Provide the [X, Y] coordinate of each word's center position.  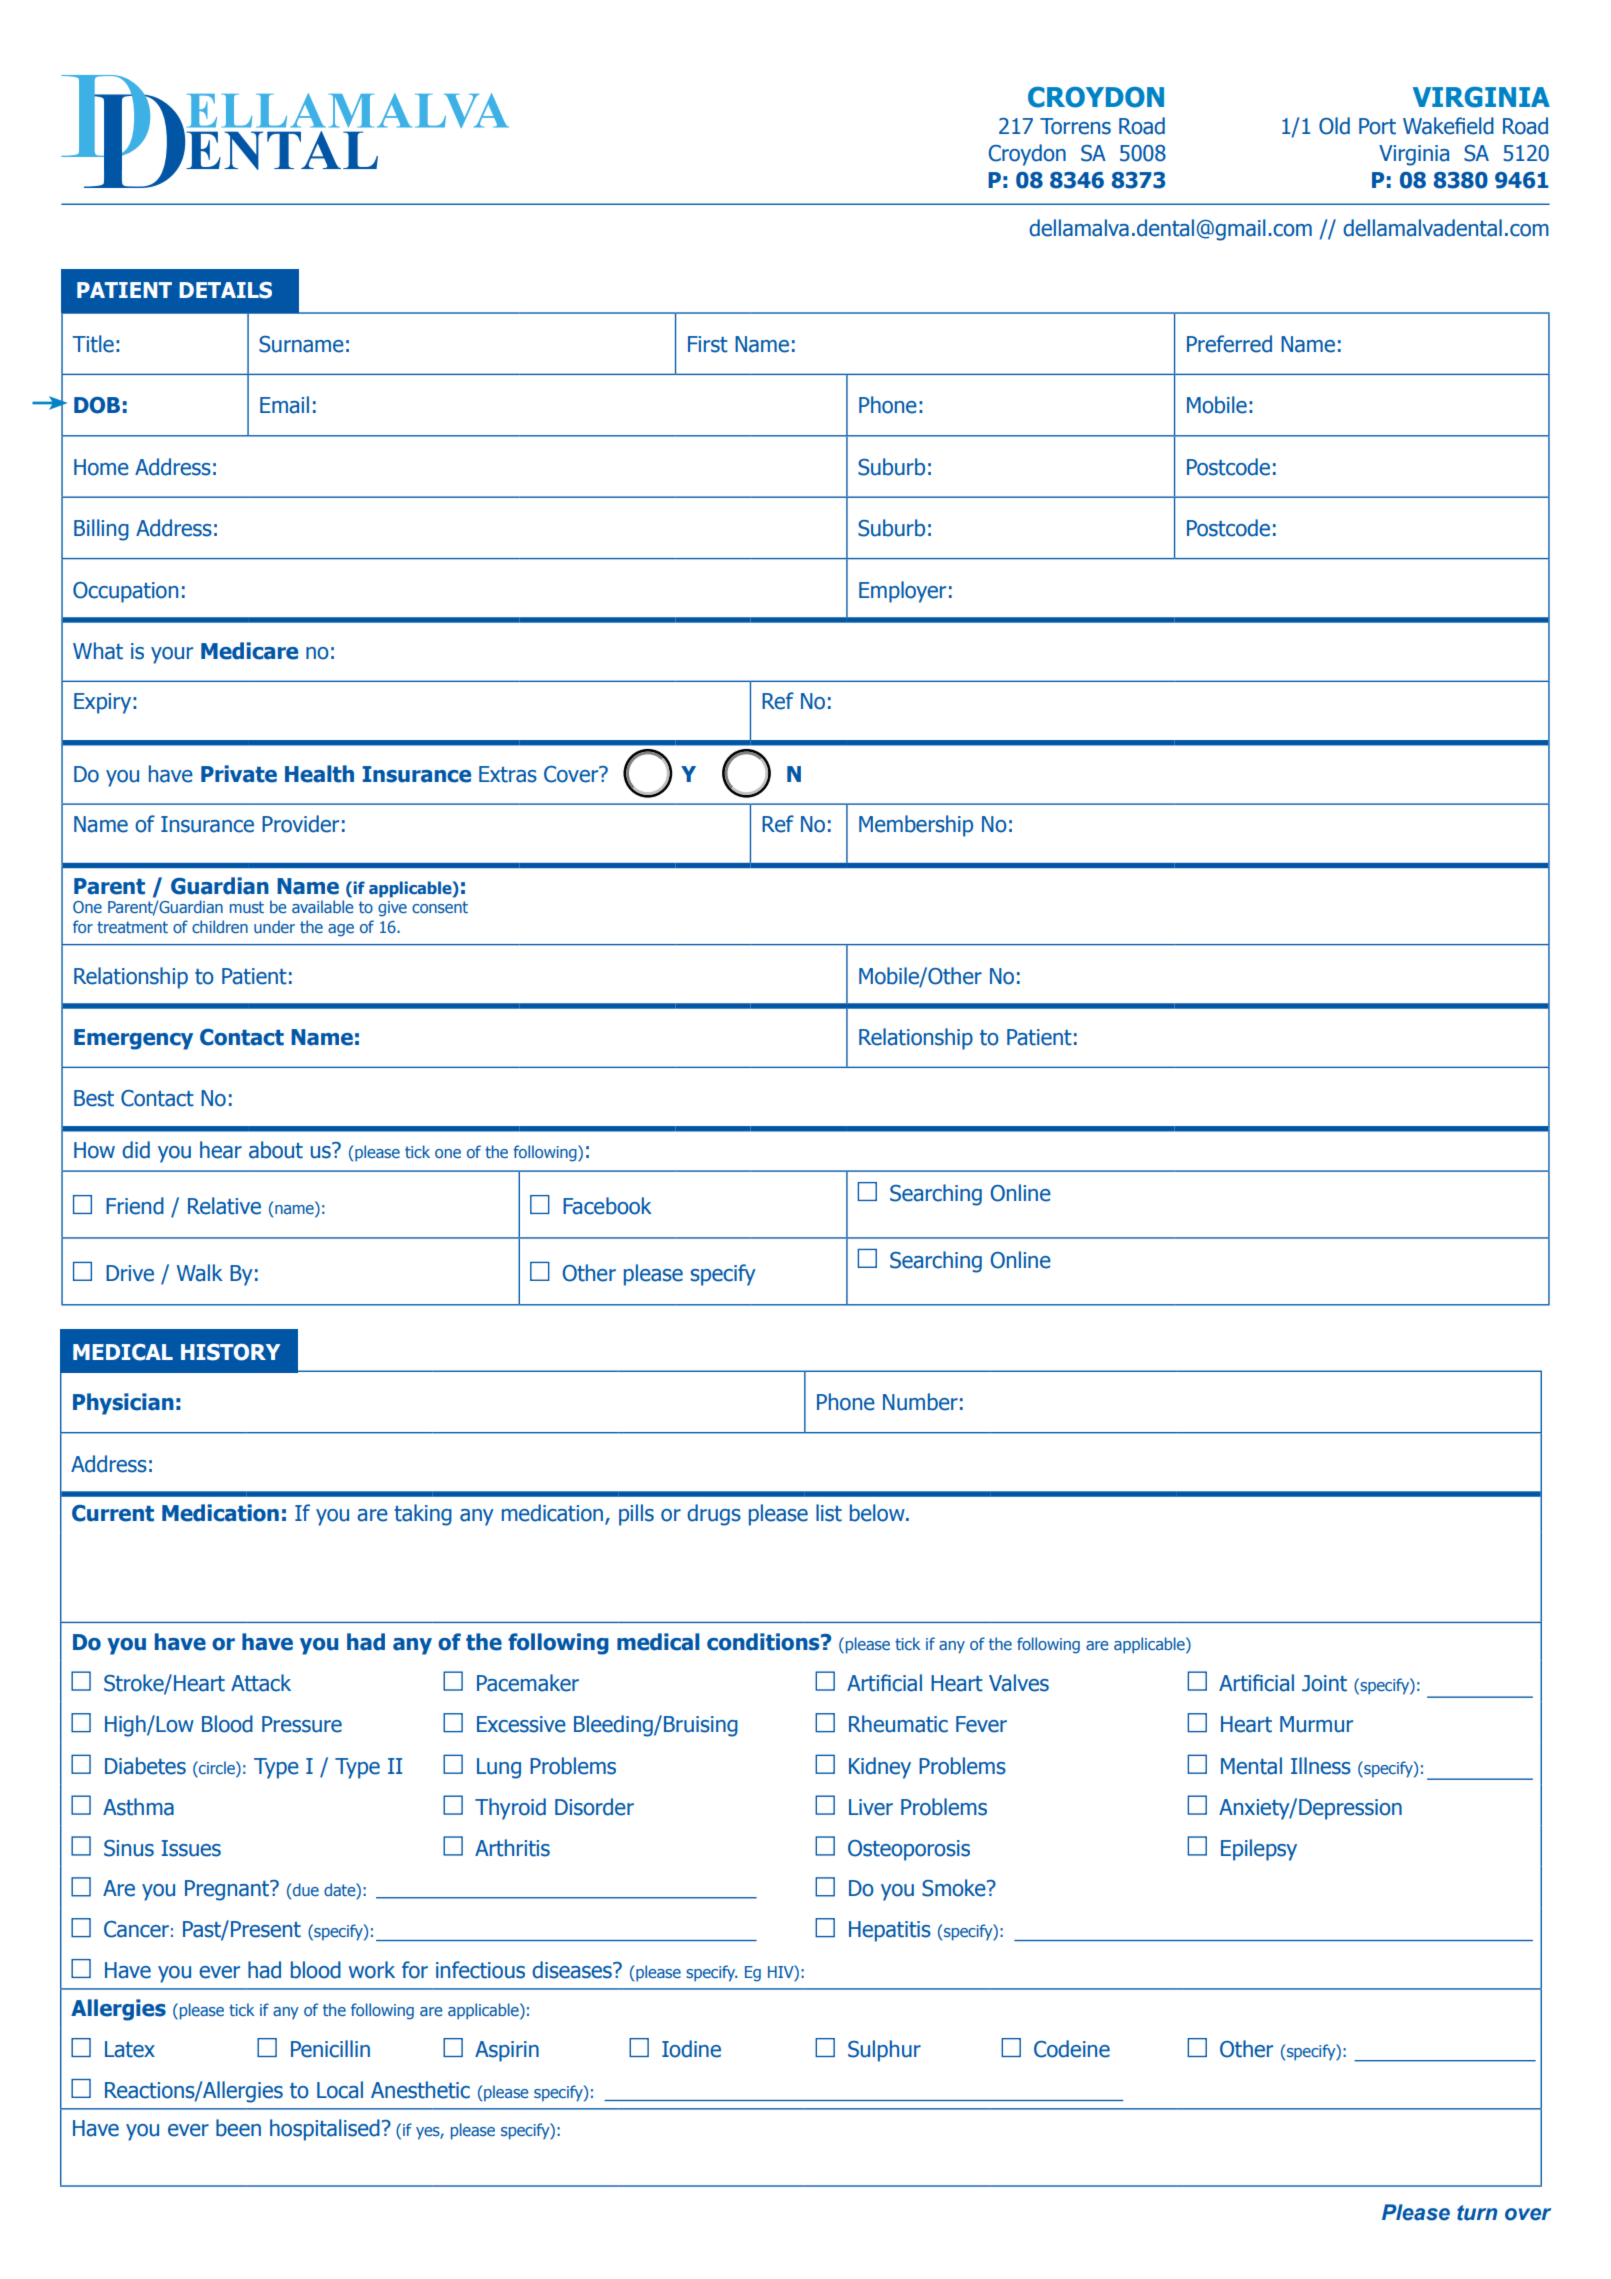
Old [1334, 126]
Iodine [691, 2049]
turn [1477, 2213]
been [238, 2128]
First [708, 344]
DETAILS [225, 290]
